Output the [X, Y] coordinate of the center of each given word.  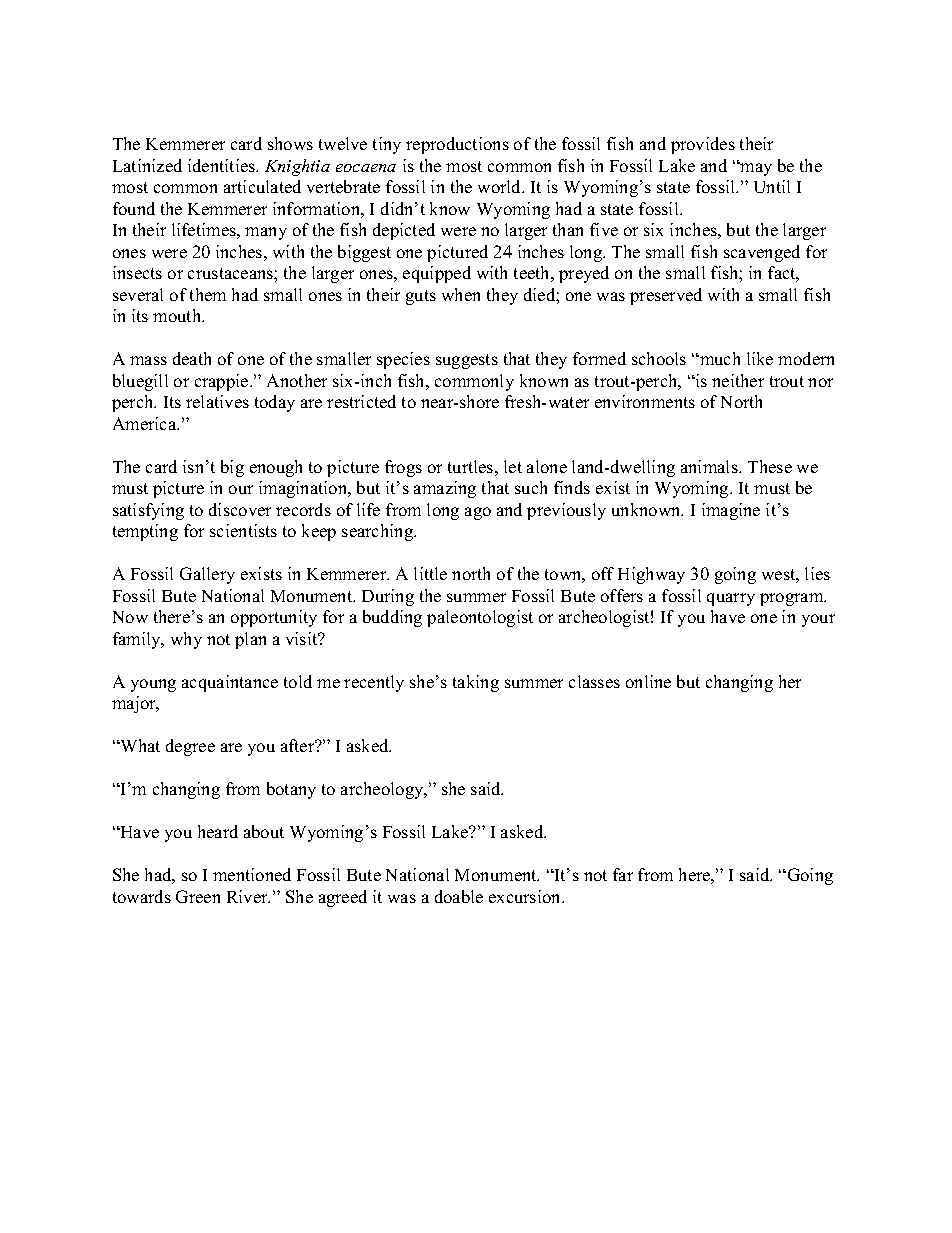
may [755, 169]
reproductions [457, 145]
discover [240, 509]
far [623, 874]
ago [478, 513]
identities [223, 165]
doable [459, 896]
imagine [731, 511]
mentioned [252, 874]
